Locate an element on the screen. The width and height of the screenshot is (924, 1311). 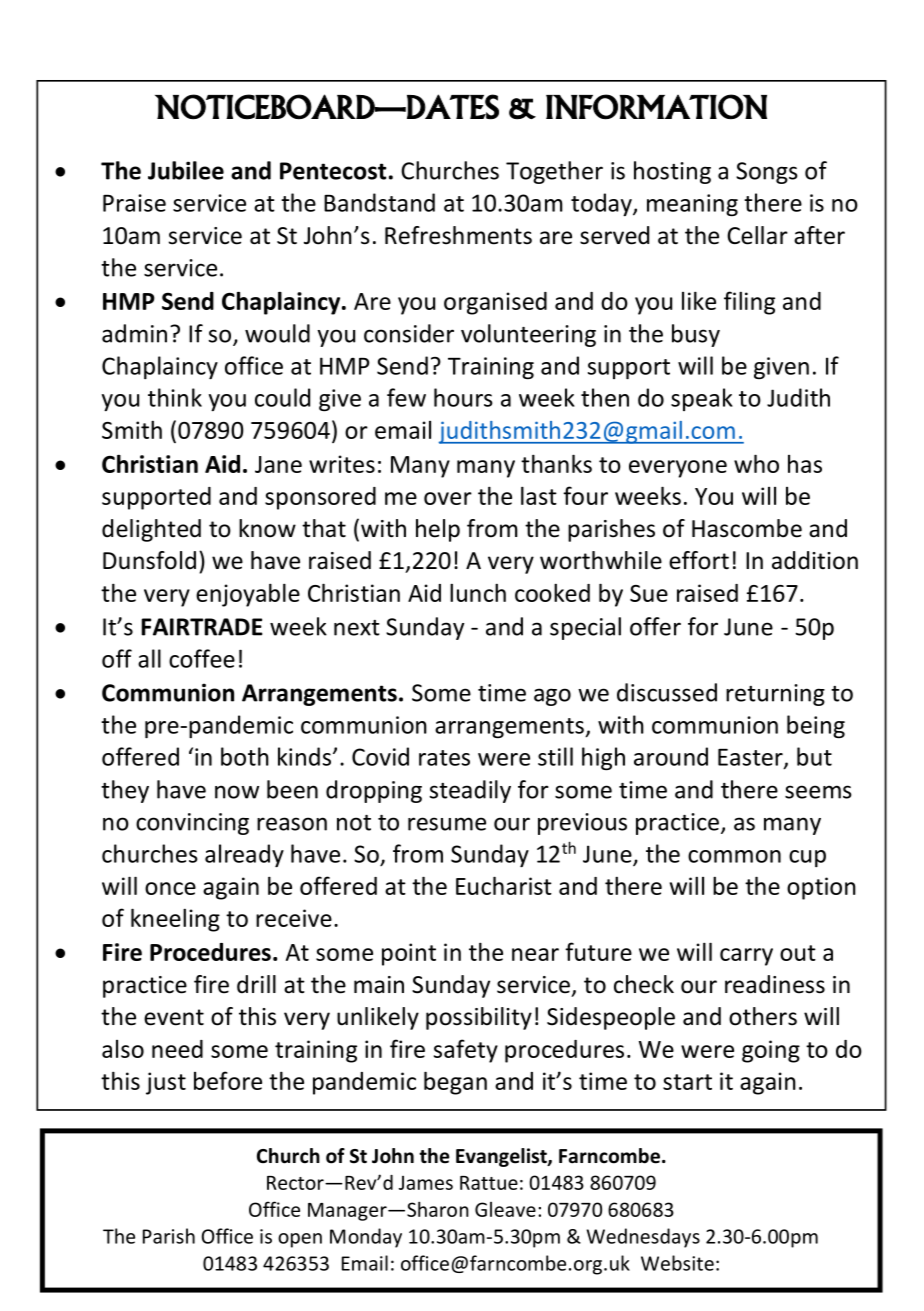
think is located at coordinates (175, 397).
